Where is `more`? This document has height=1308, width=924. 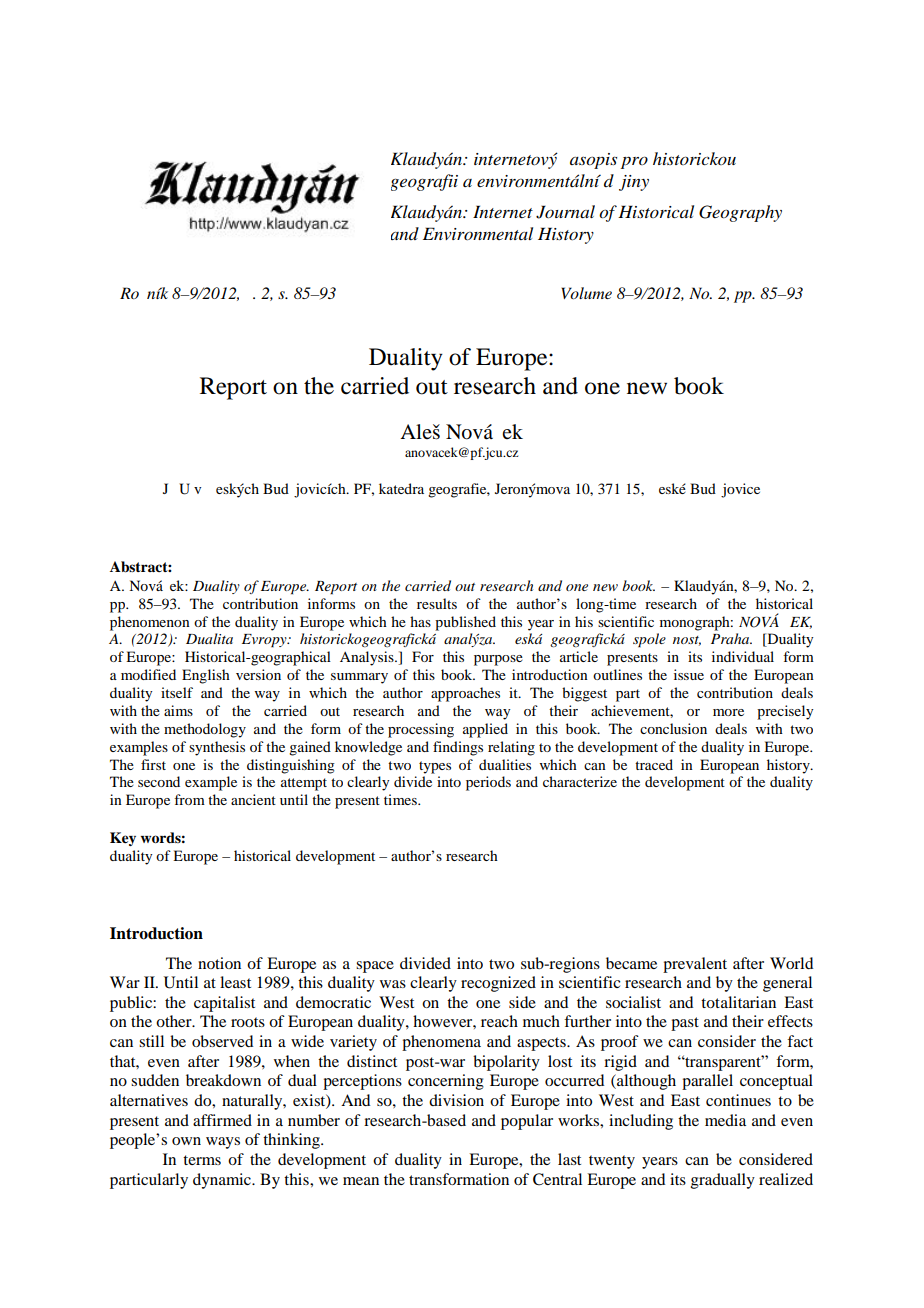
more is located at coordinates (728, 712).
